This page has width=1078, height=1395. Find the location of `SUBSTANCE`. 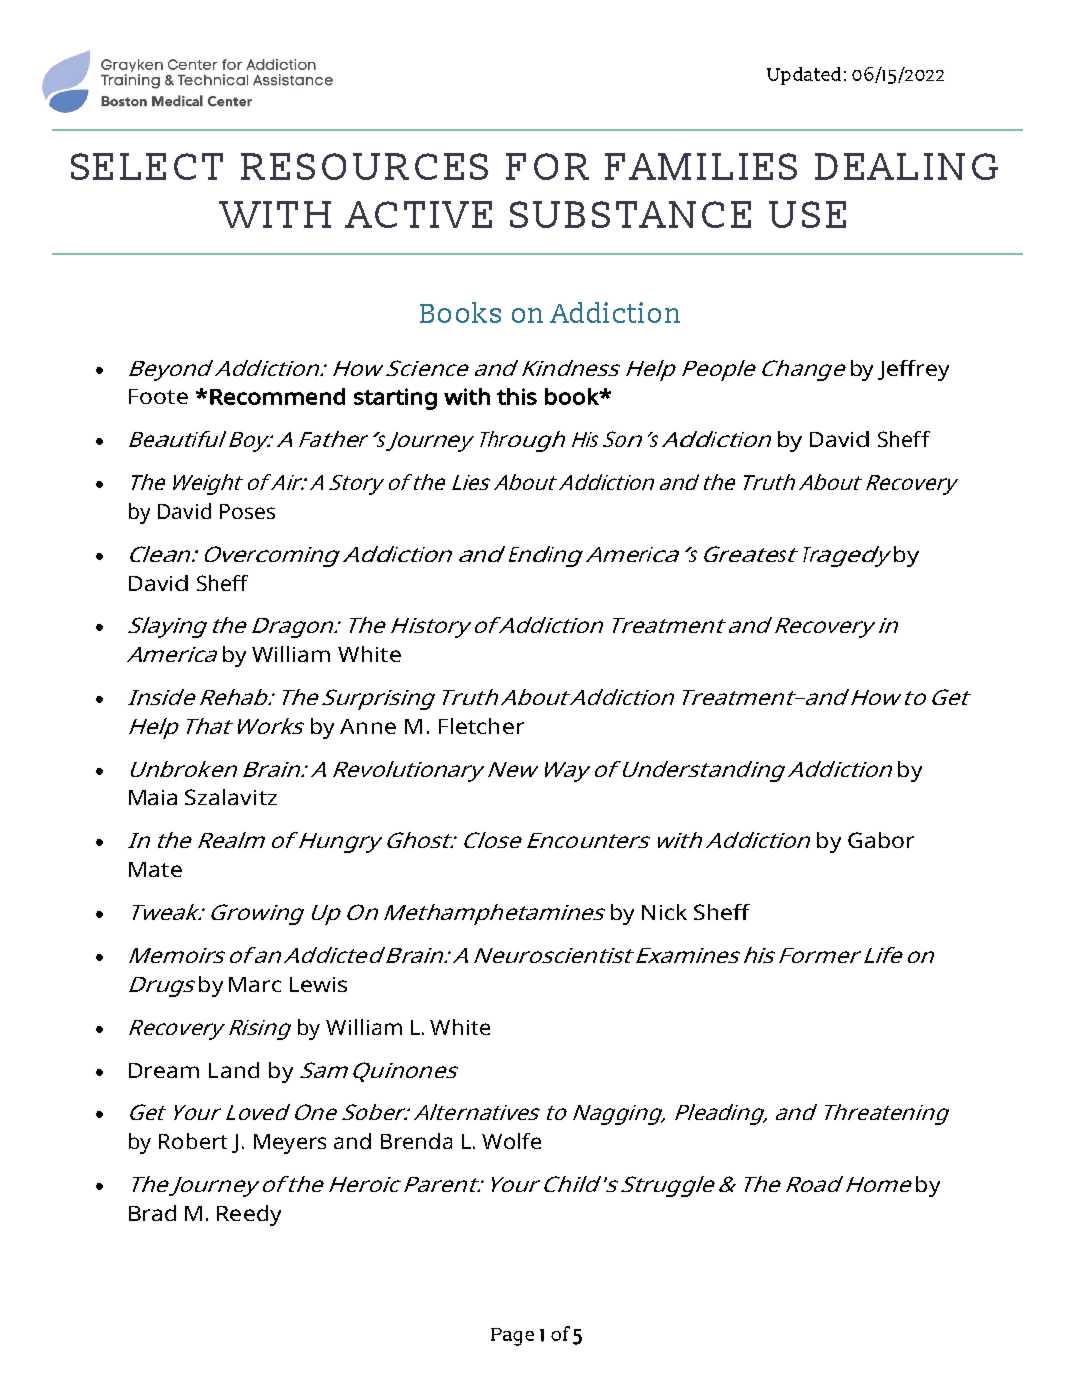

SUBSTANCE is located at coordinates (630, 214).
